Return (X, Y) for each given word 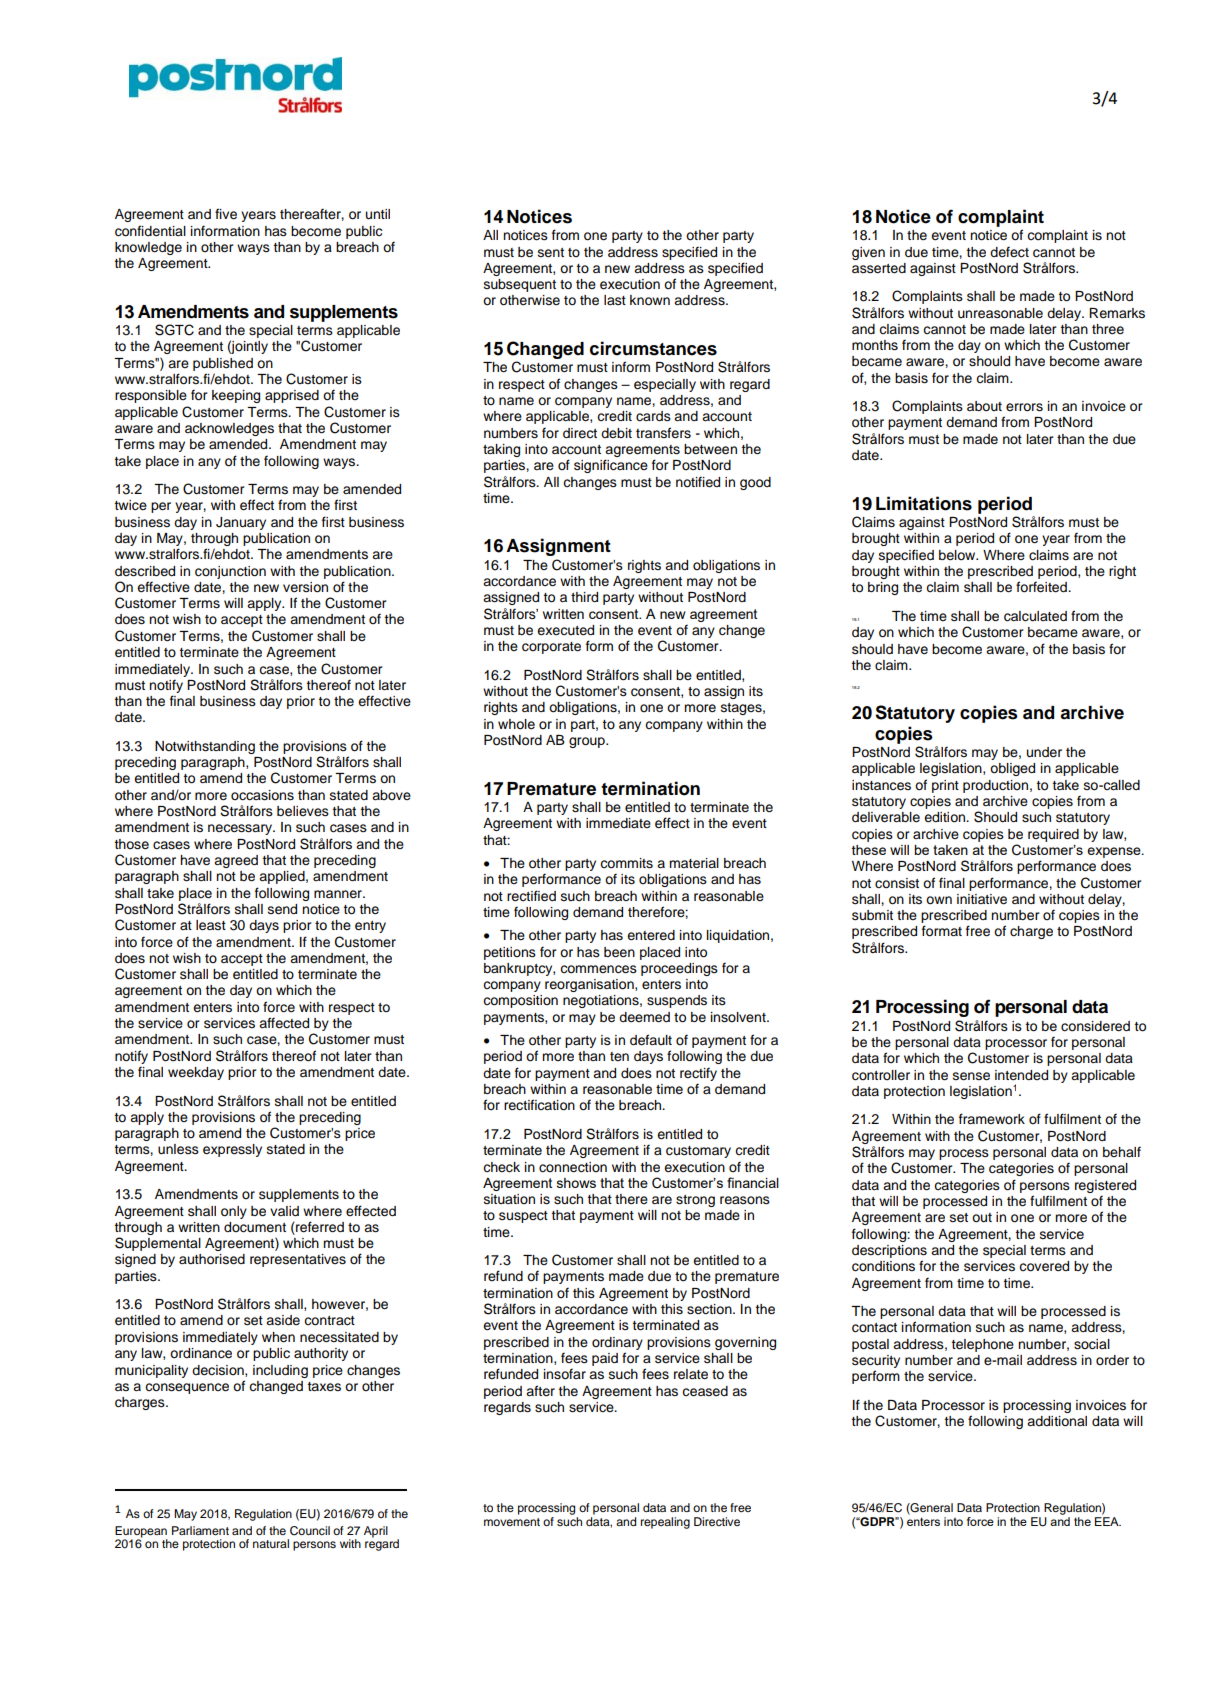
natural (271, 1543)
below (958, 555)
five (226, 214)
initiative (982, 899)
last (615, 300)
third (584, 597)
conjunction (230, 572)
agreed (236, 861)
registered (1105, 1186)
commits (626, 863)
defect (1009, 252)
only (234, 1212)
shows (576, 1183)
